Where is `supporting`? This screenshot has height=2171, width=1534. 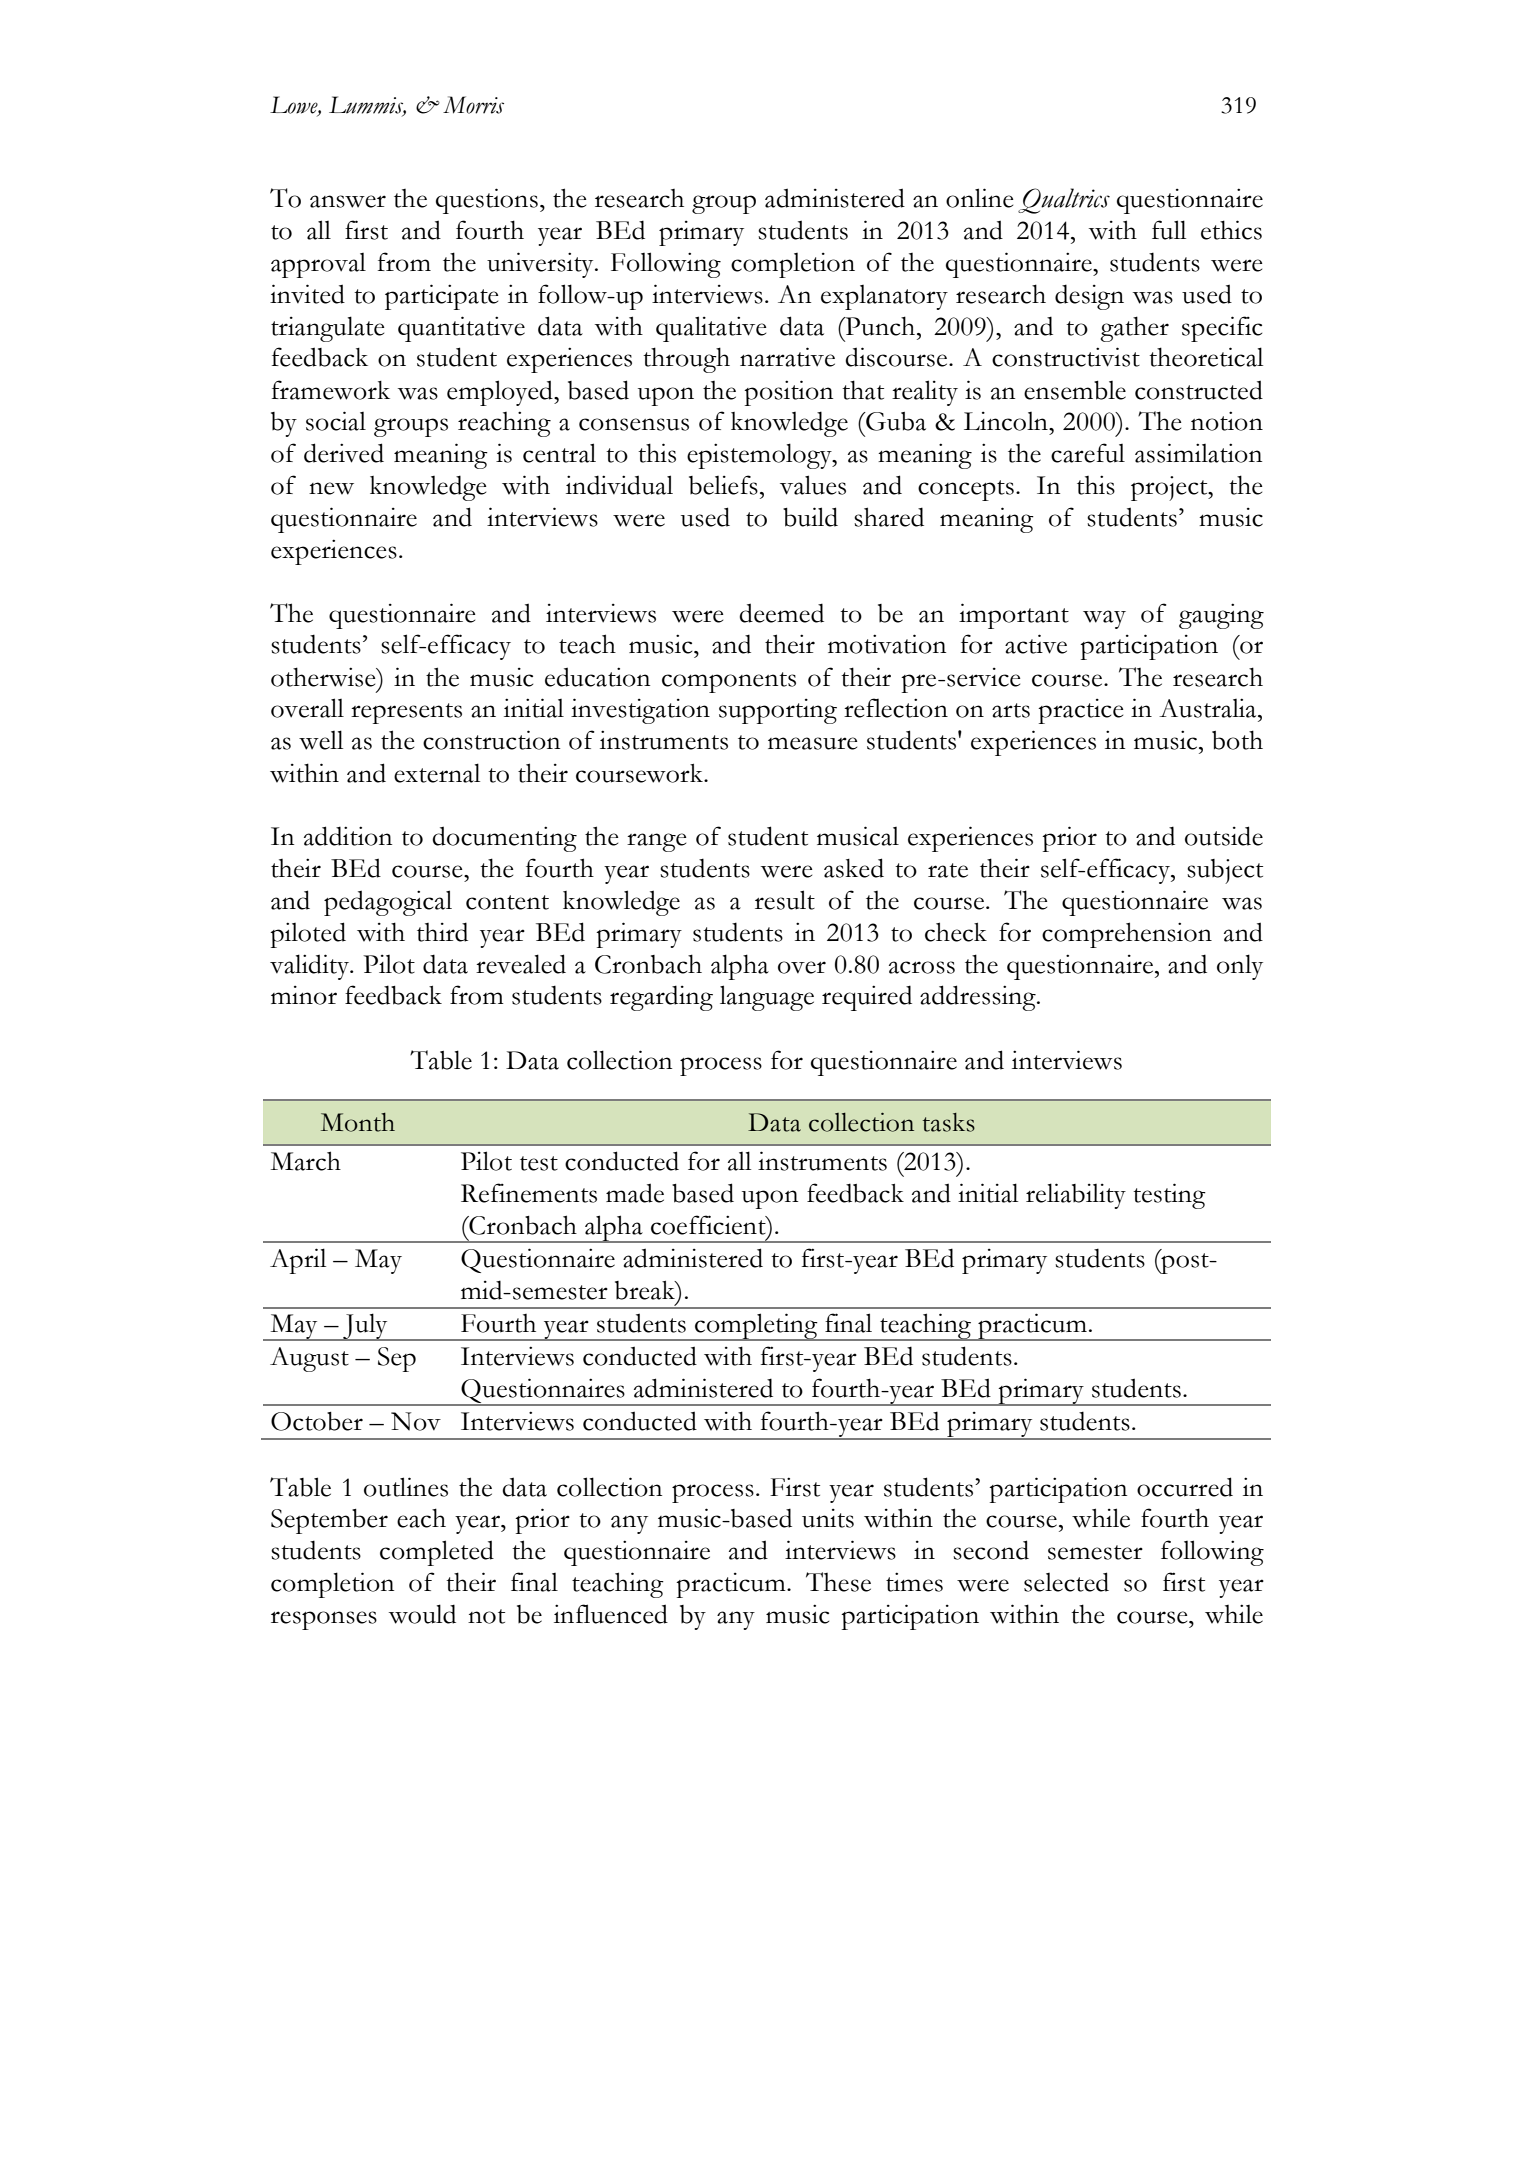 supporting is located at coordinates (778, 711).
